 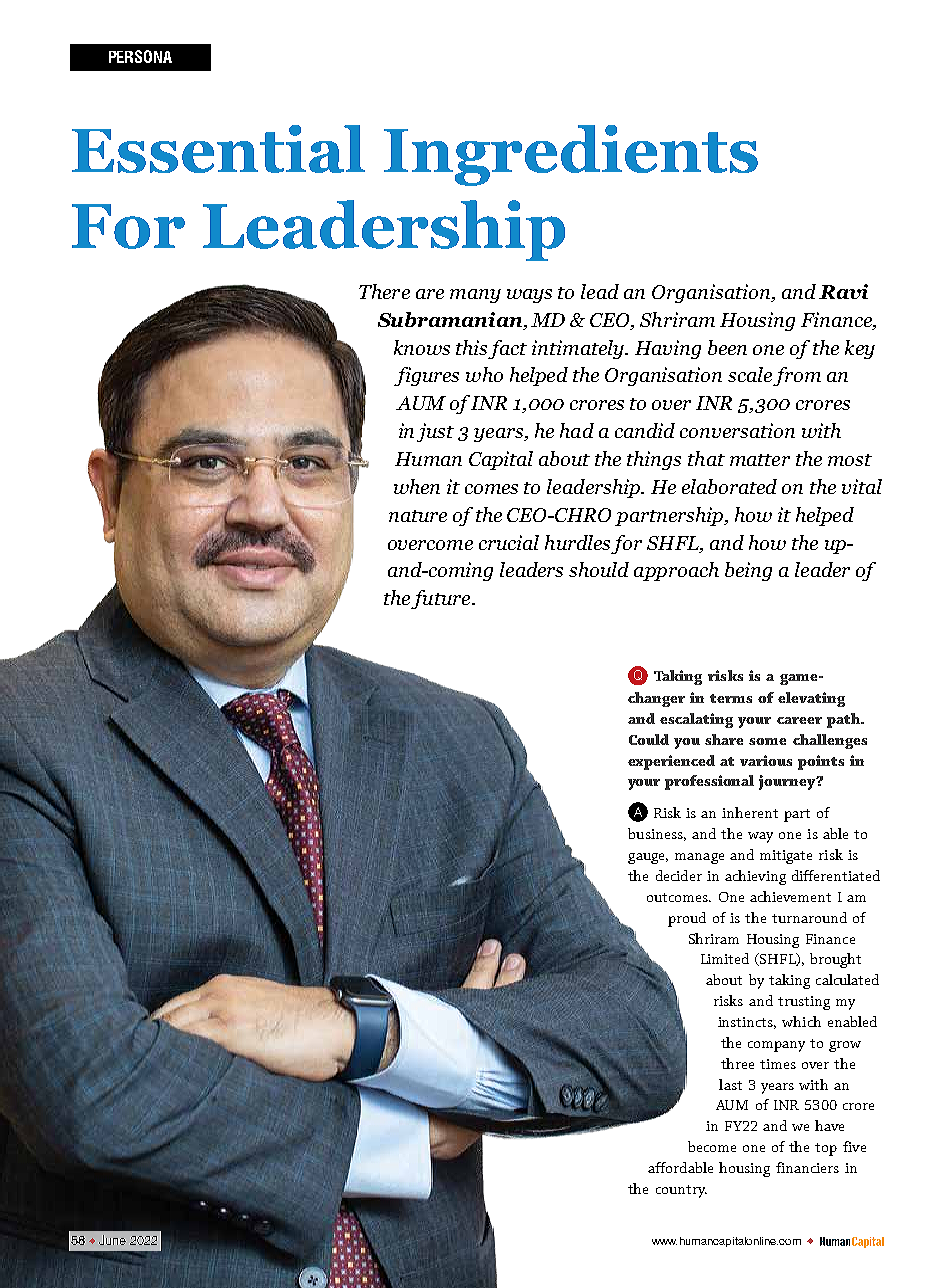 I want to click on financiers, so click(x=807, y=1167).
